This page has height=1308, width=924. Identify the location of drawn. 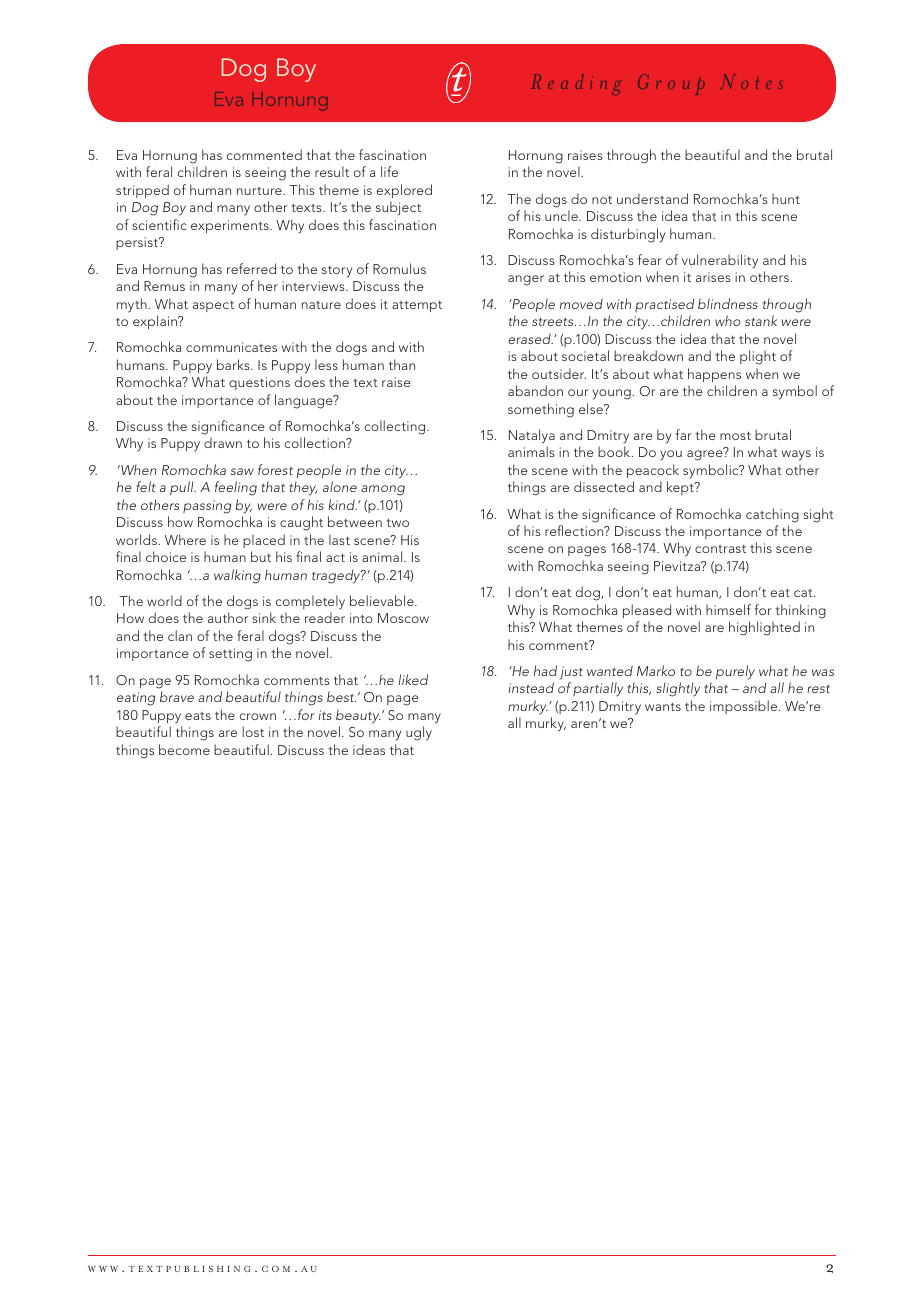
(223, 442).
